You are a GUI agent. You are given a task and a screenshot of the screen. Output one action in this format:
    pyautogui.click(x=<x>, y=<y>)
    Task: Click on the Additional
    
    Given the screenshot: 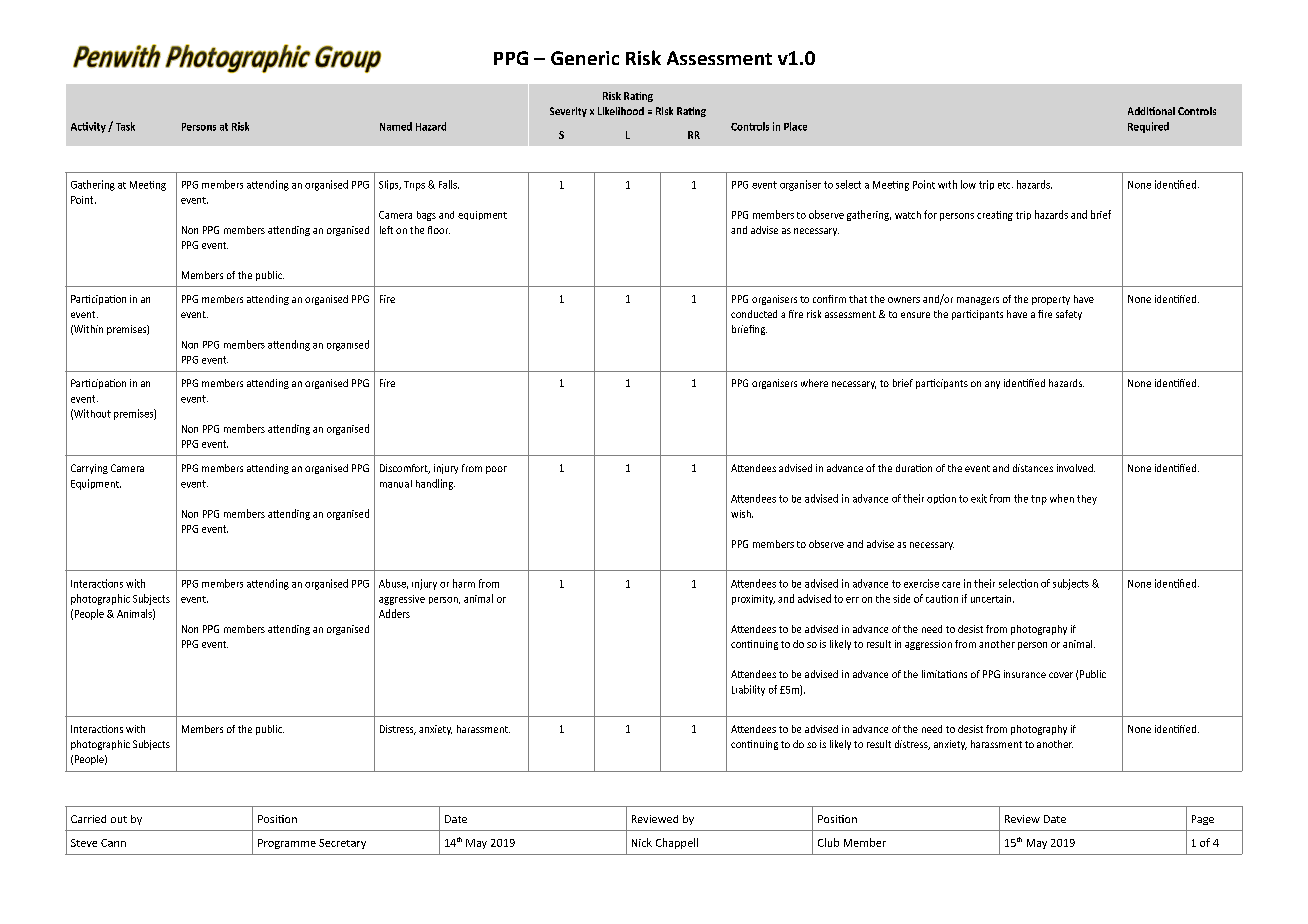 What is the action you would take?
    pyautogui.click(x=1151, y=111)
